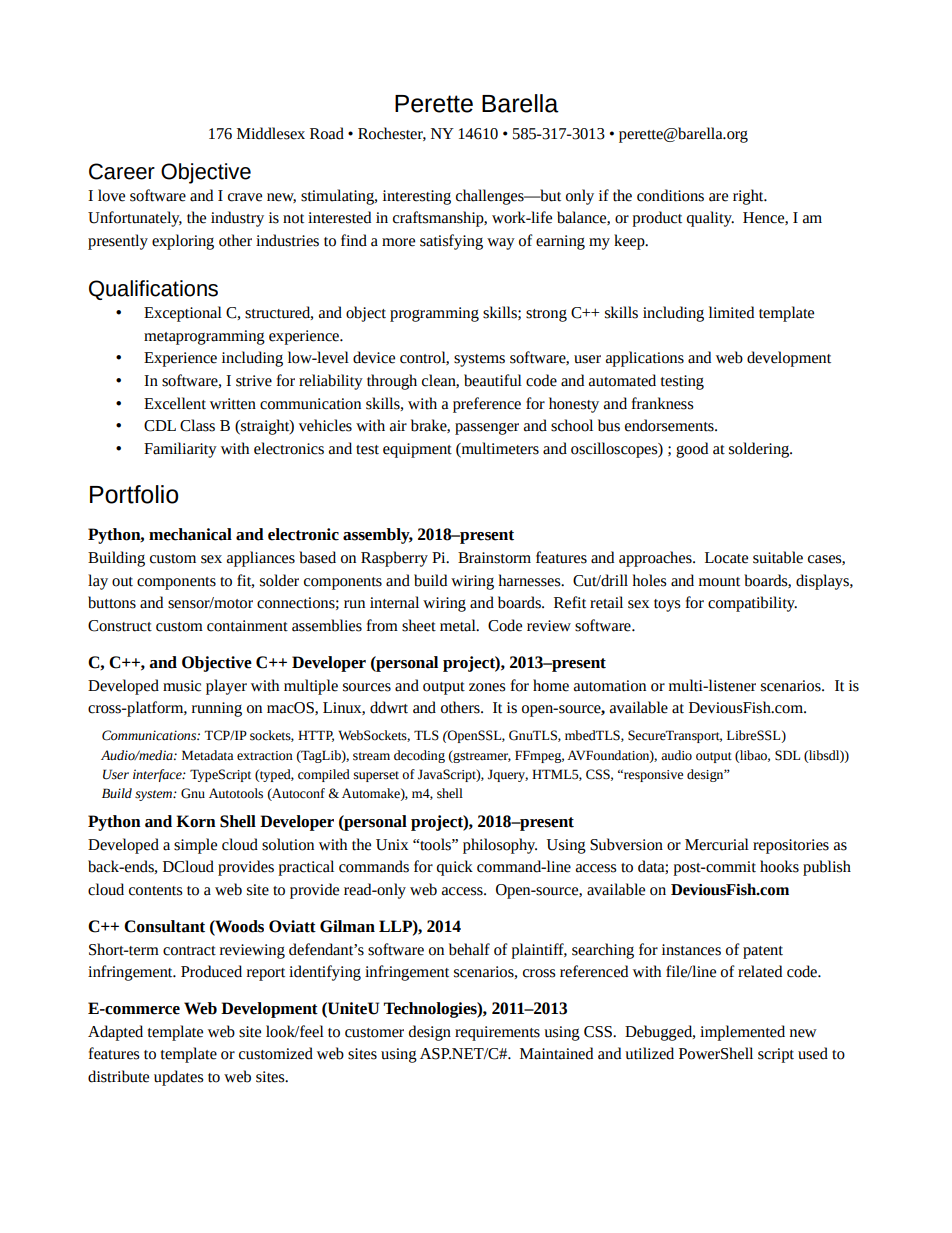 Image resolution: width=952 pixels, height=1233 pixels. I want to click on updates, so click(178, 1078).
